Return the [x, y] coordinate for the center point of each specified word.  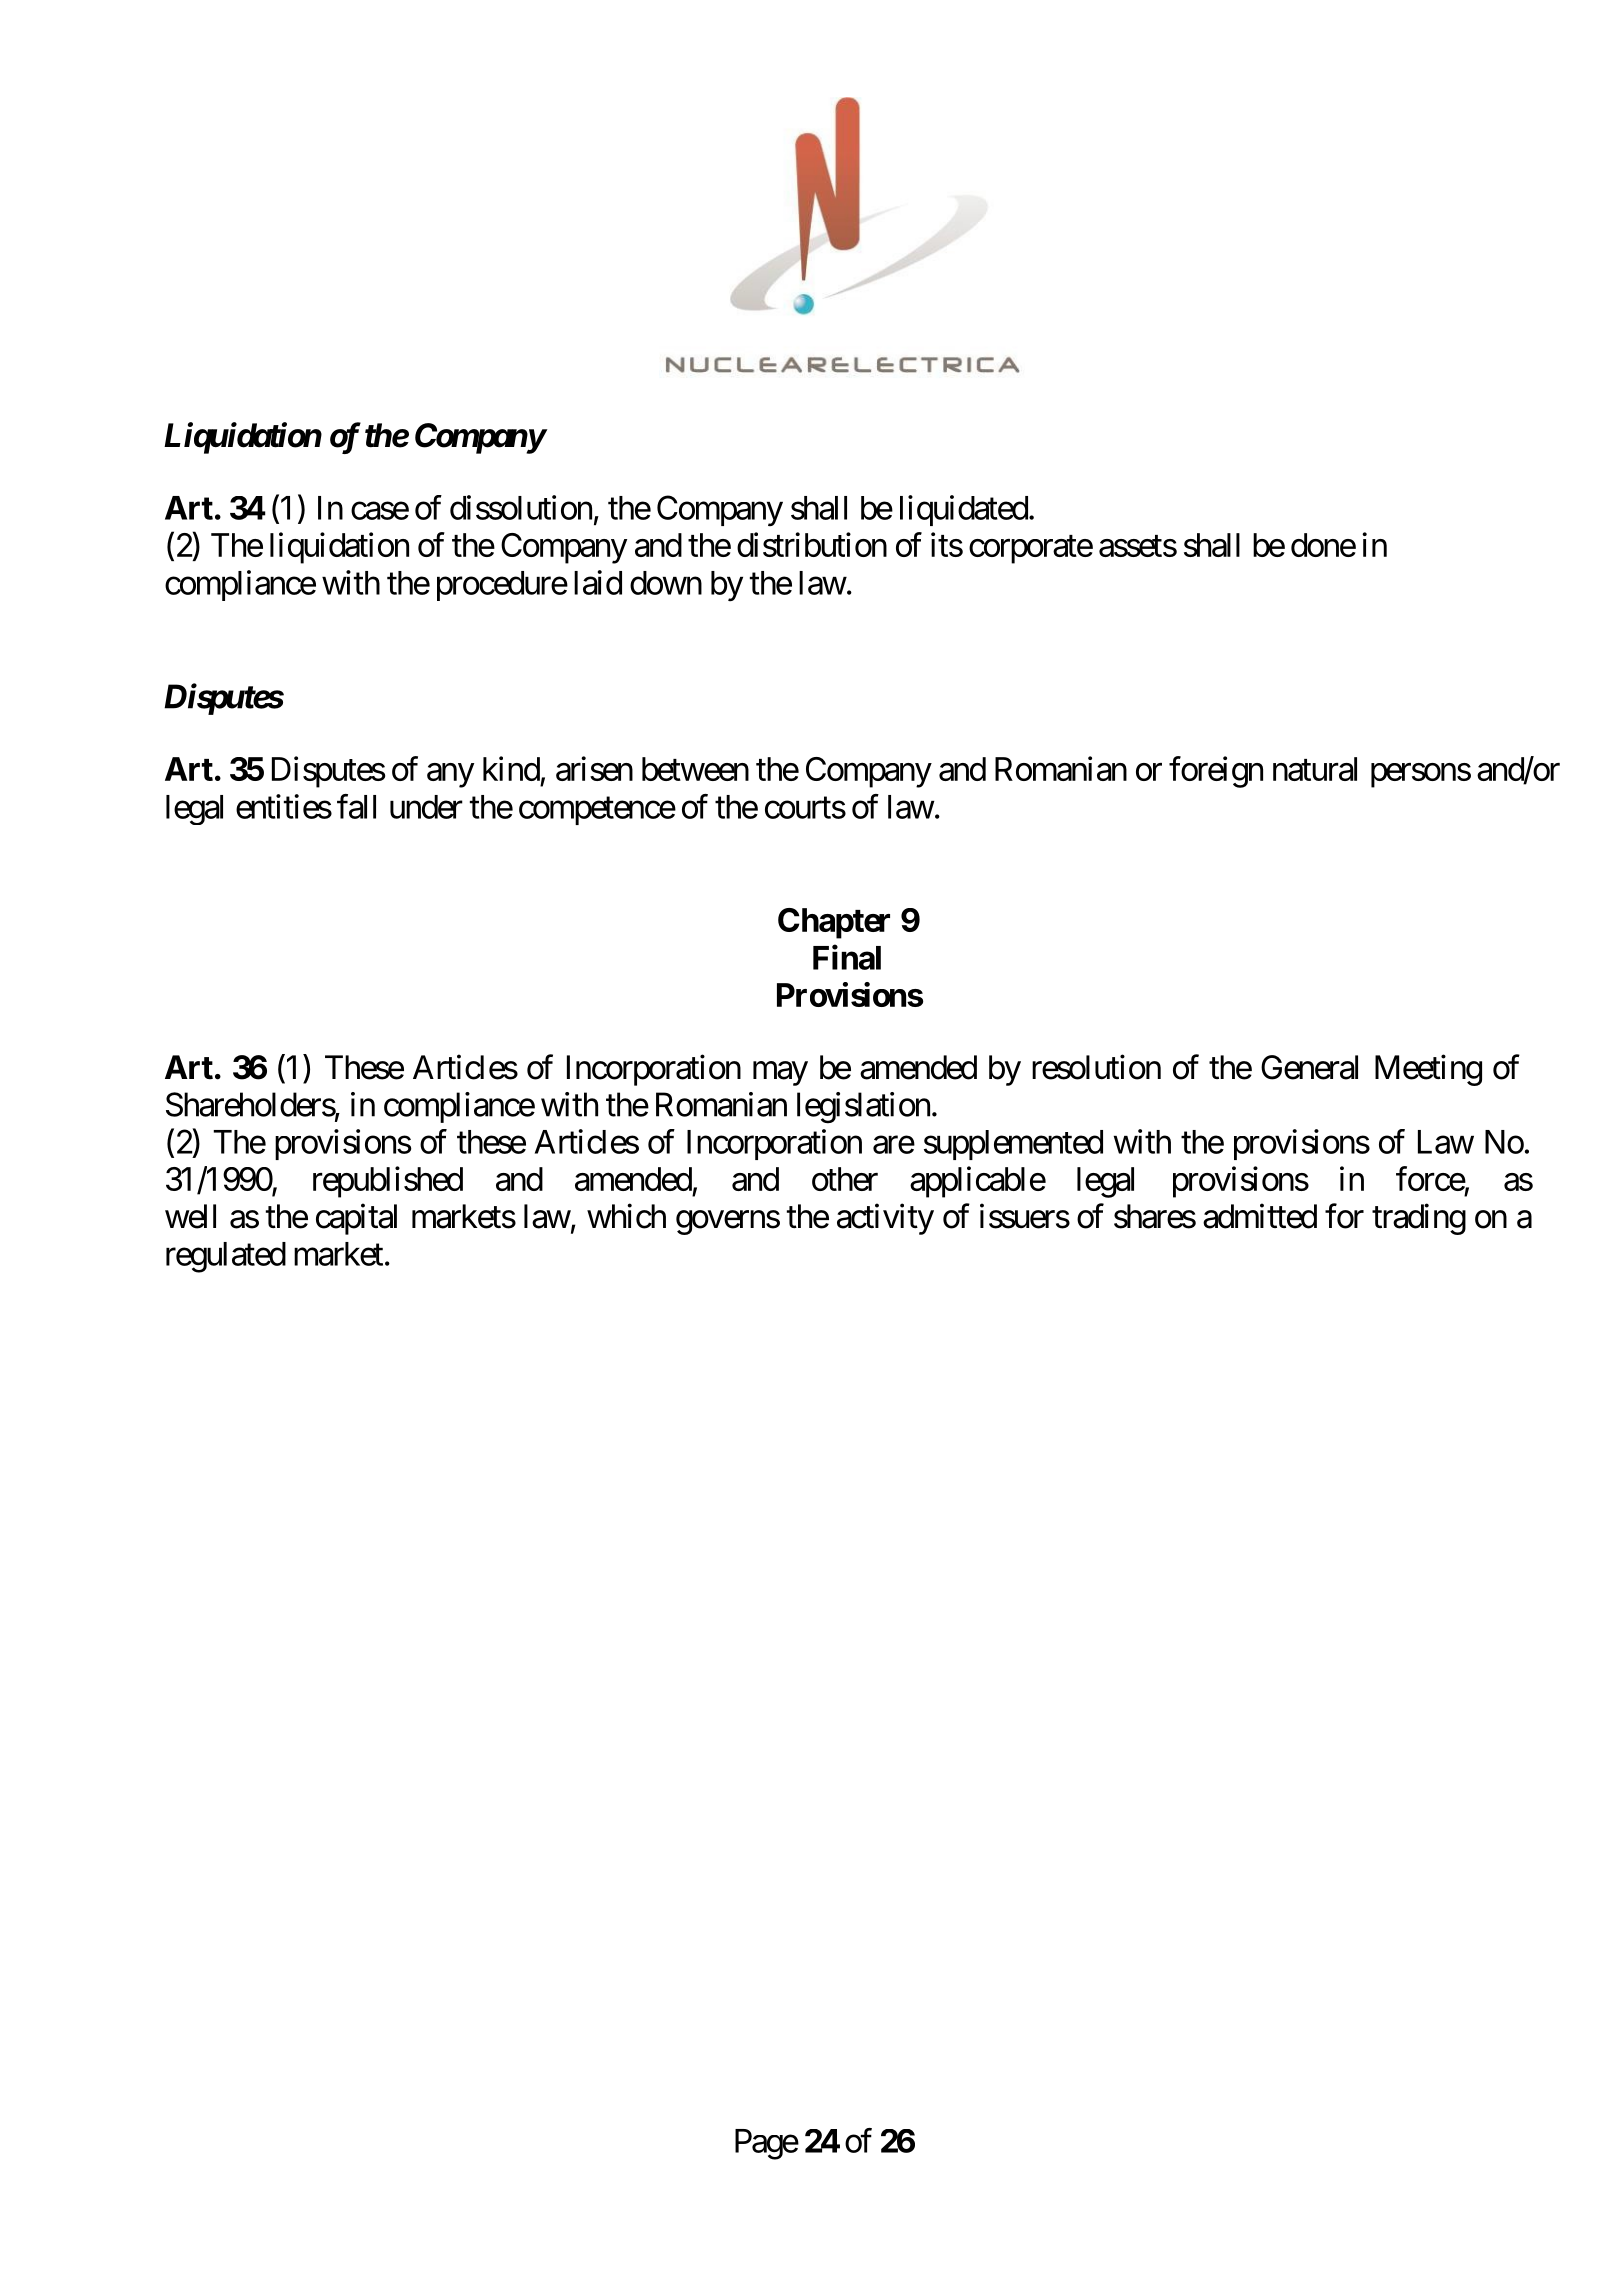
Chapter [834, 923]
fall [356, 806]
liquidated [964, 510]
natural [1315, 769]
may [780, 1074]
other [845, 1179]
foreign [1216, 772]
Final [847, 957]
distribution [812, 544]
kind [511, 768]
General [1309, 1067]
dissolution [521, 507]
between [695, 769]
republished [388, 1182]
